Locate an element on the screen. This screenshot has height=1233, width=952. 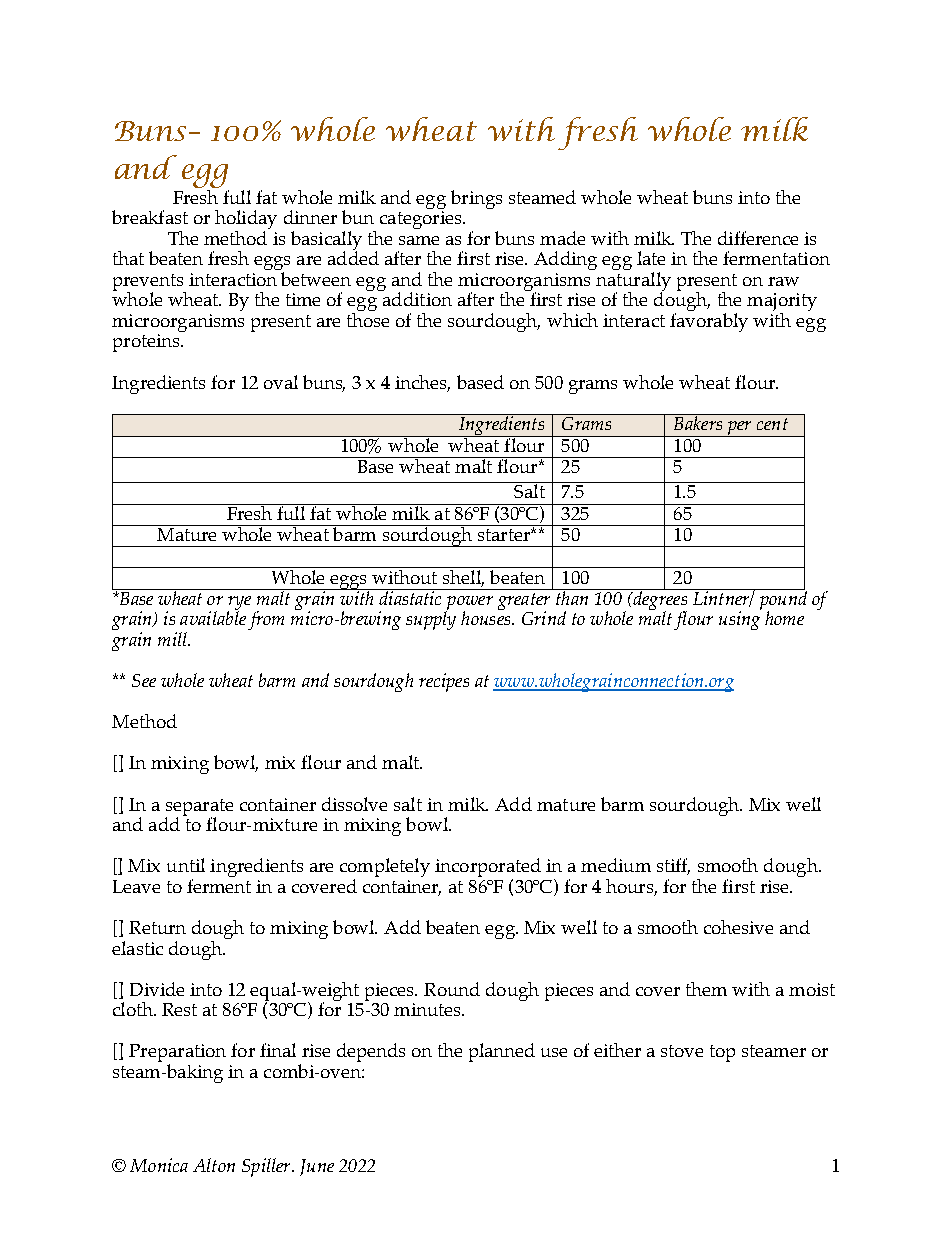
incorporated is located at coordinates (488, 869).
